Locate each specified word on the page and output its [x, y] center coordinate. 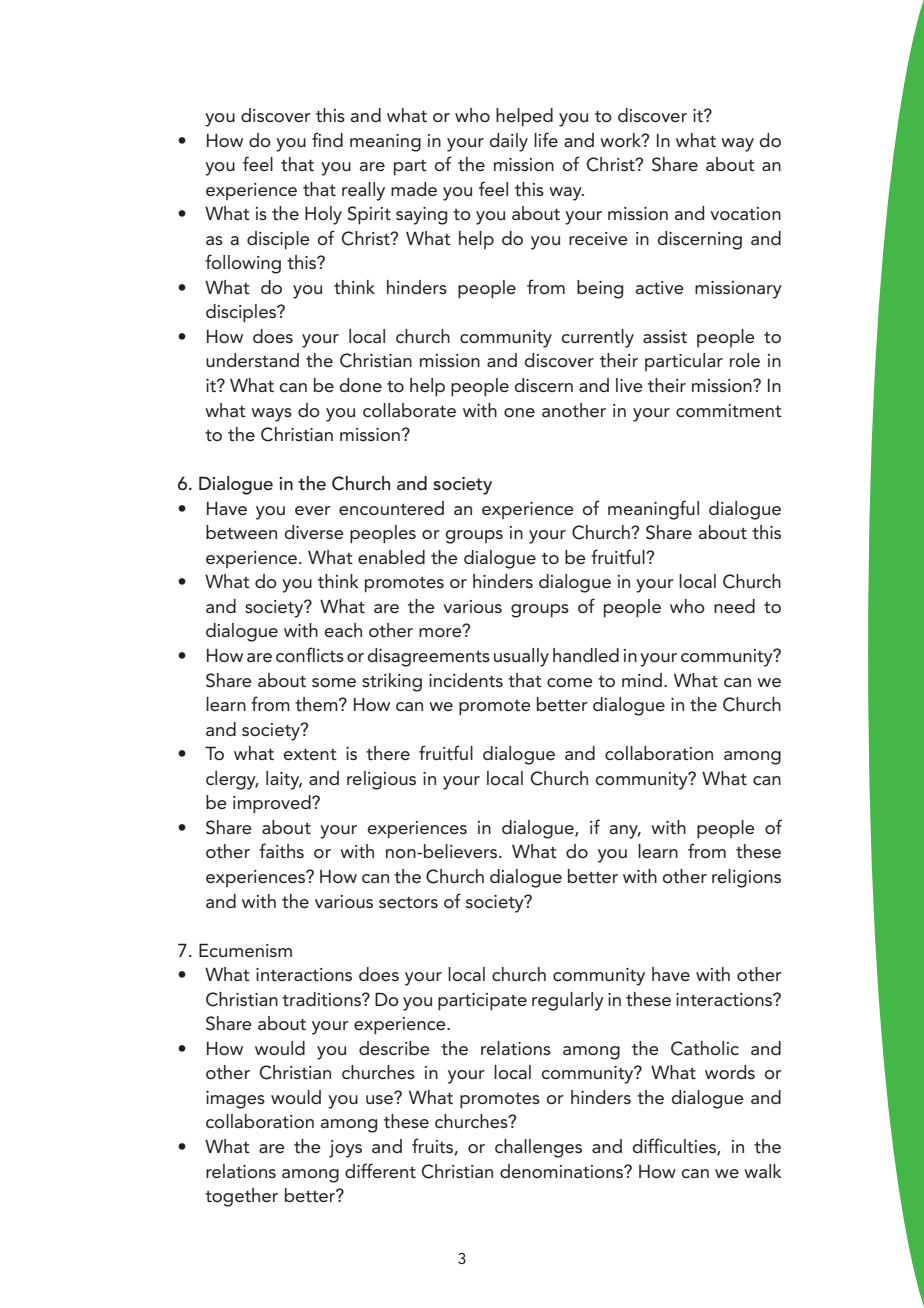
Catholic [705, 1048]
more [441, 631]
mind [642, 680]
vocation [745, 214]
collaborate [409, 410]
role [745, 360]
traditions [322, 999]
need [734, 606]
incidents [466, 680]
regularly [568, 1001]
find [327, 139]
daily [508, 142]
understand [252, 360]
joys [345, 1149]
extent [310, 755]
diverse [314, 532]
